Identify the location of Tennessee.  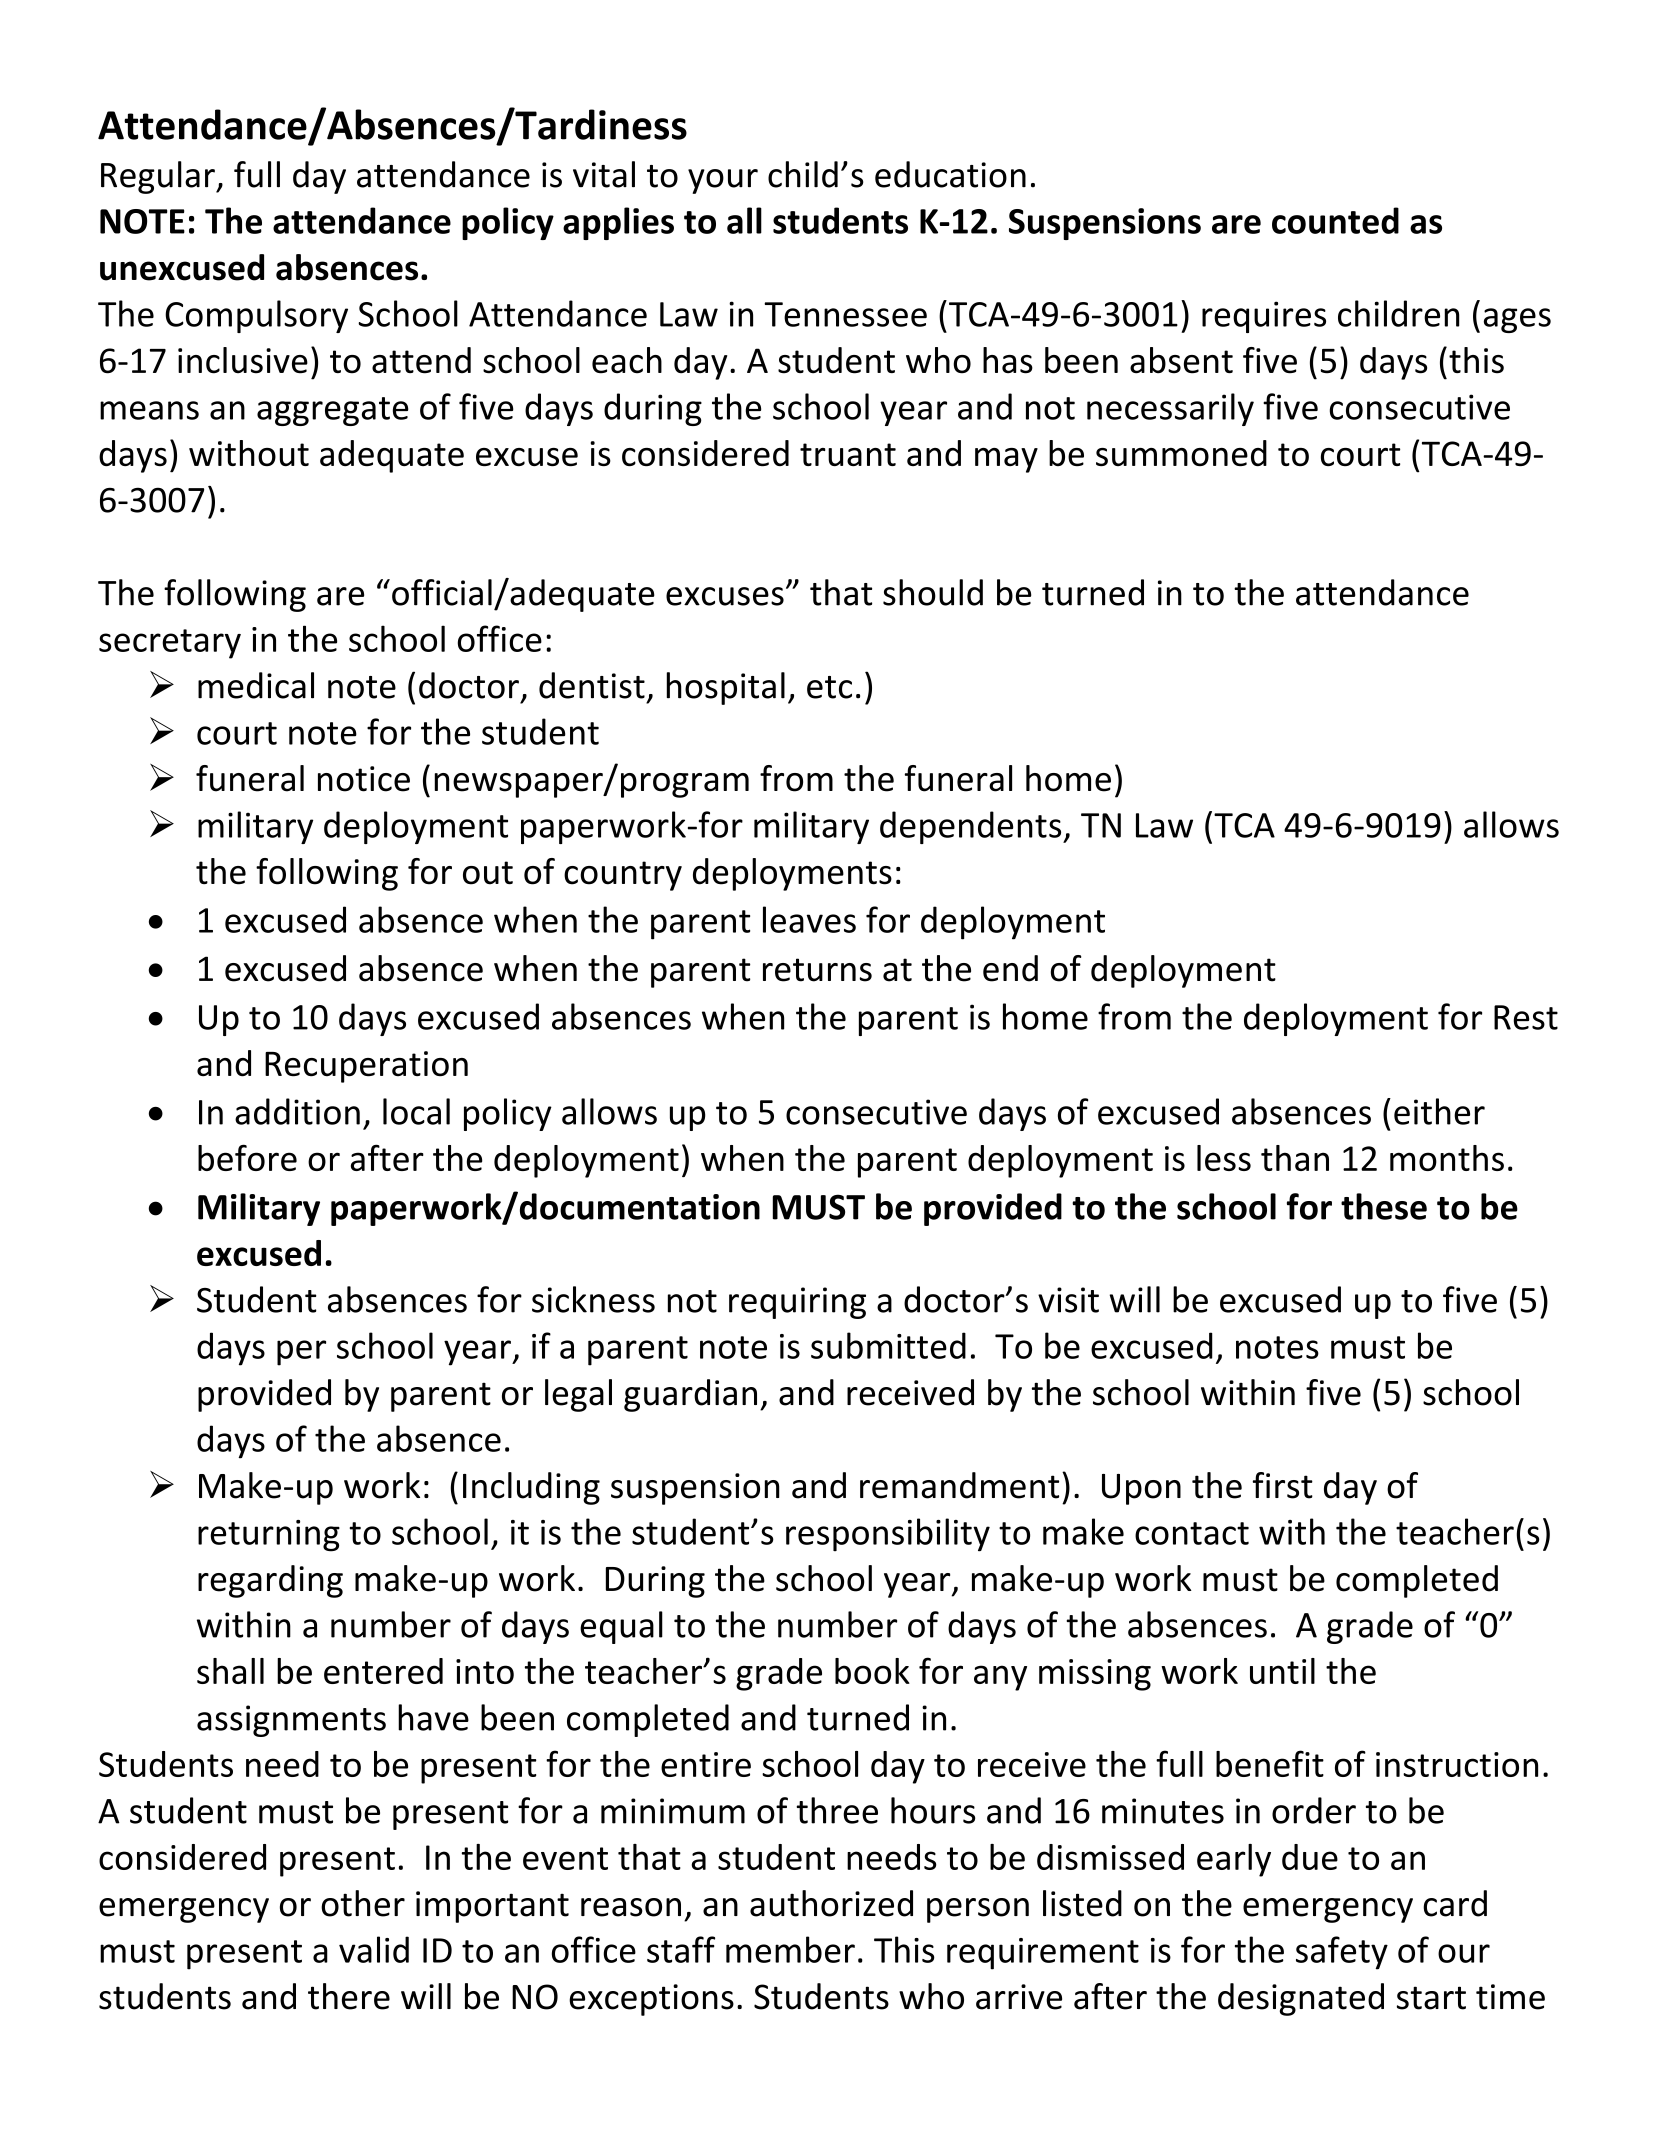
(845, 314).
